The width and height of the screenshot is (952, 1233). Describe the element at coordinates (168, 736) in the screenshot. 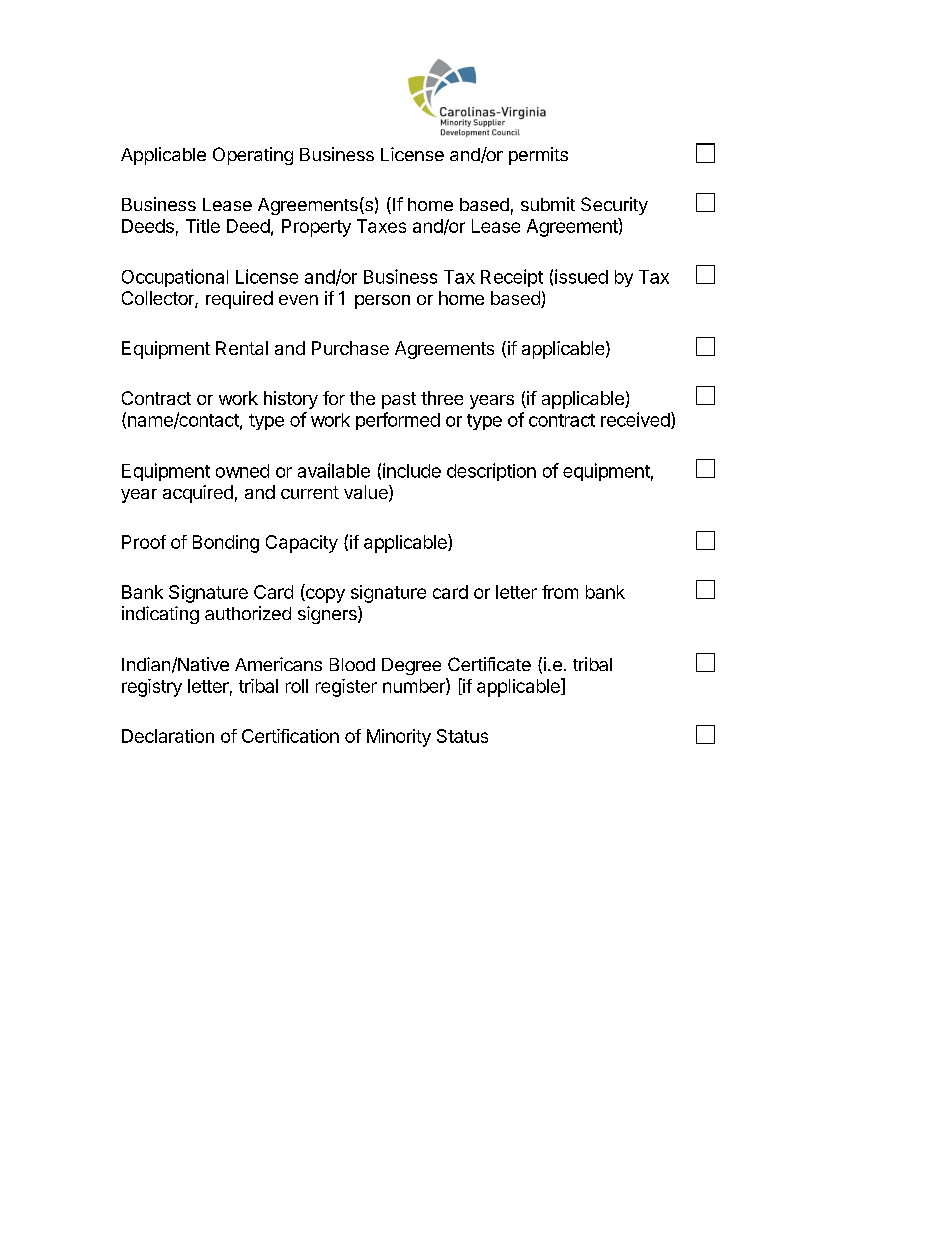

I see `Declaration` at that location.
